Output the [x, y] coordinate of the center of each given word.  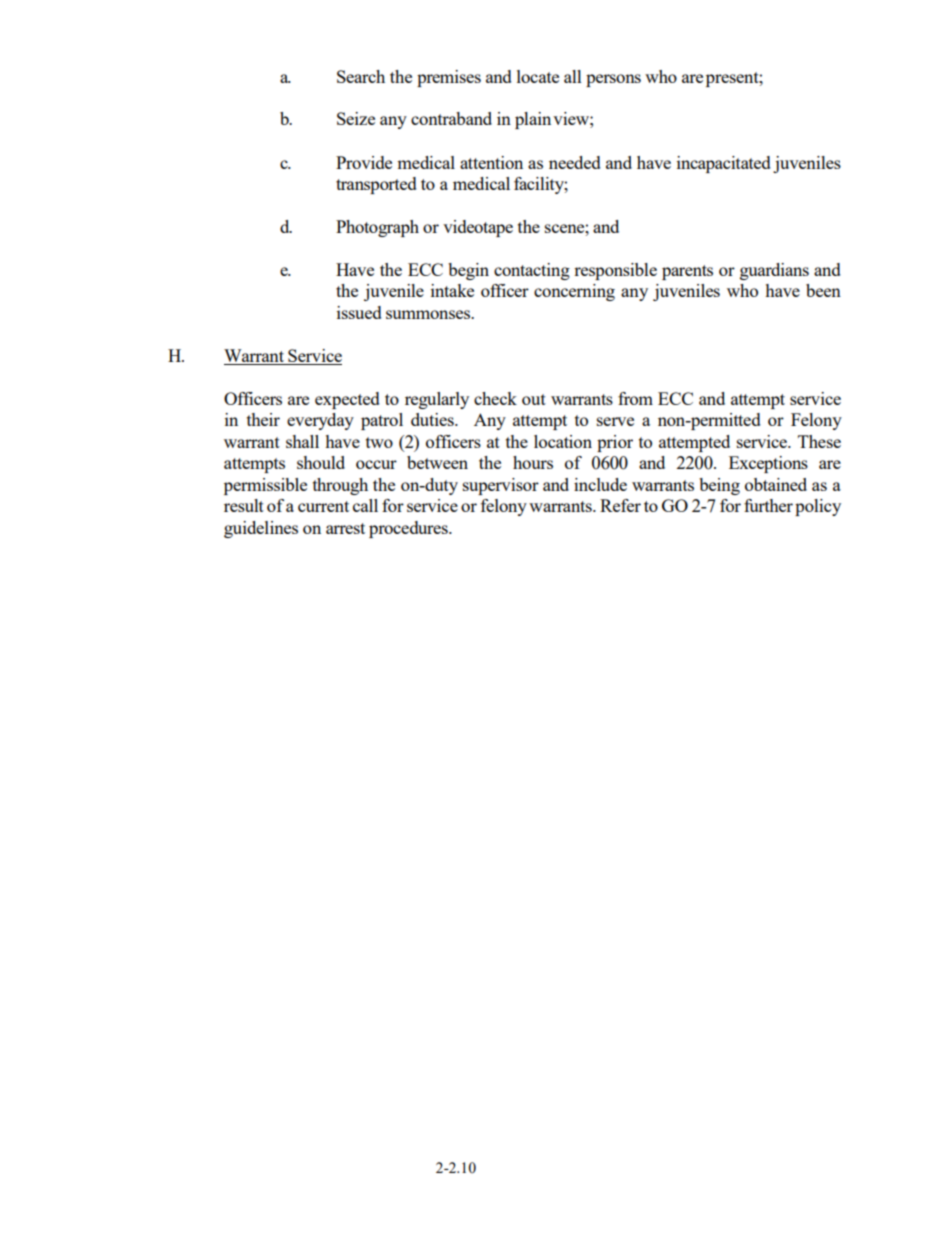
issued [359, 312]
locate [538, 76]
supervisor [501, 486]
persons [613, 80]
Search [361, 76]
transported [376, 185]
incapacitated [724, 164]
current [323, 506]
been [823, 290]
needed [575, 162]
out [534, 399]
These [819, 441]
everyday [320, 421]
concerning [574, 292]
